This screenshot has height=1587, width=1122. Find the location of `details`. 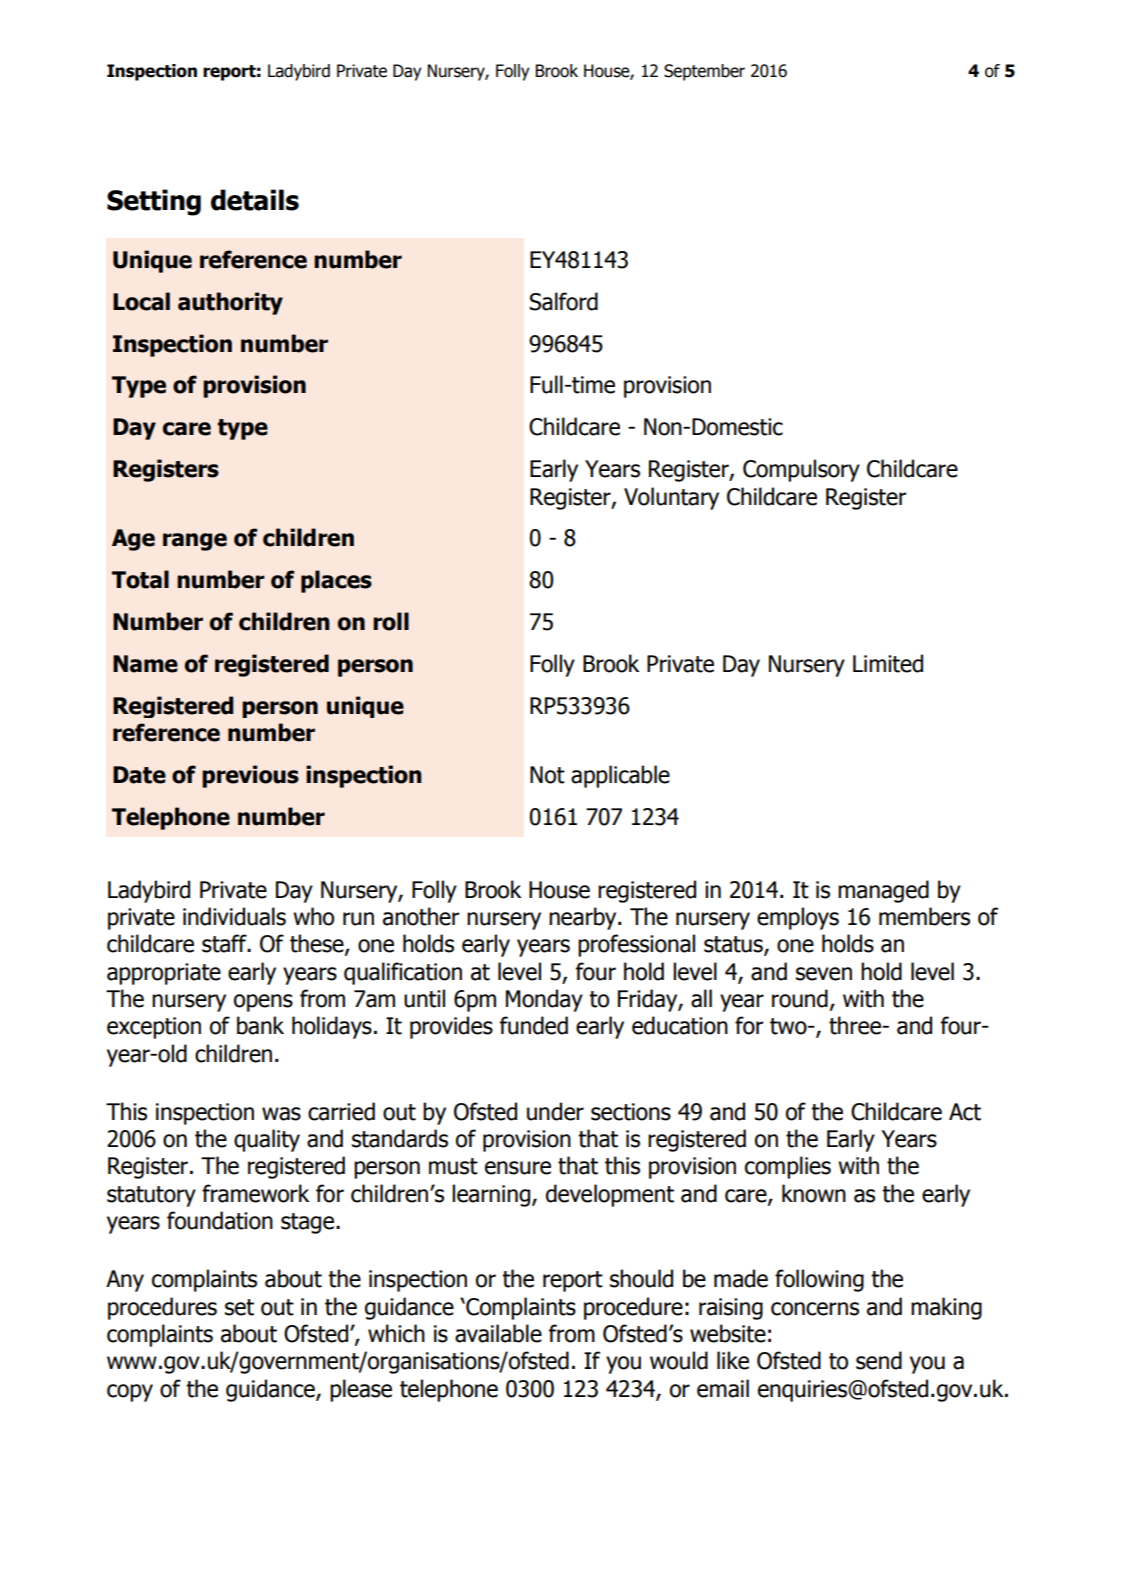

details is located at coordinates (255, 200).
